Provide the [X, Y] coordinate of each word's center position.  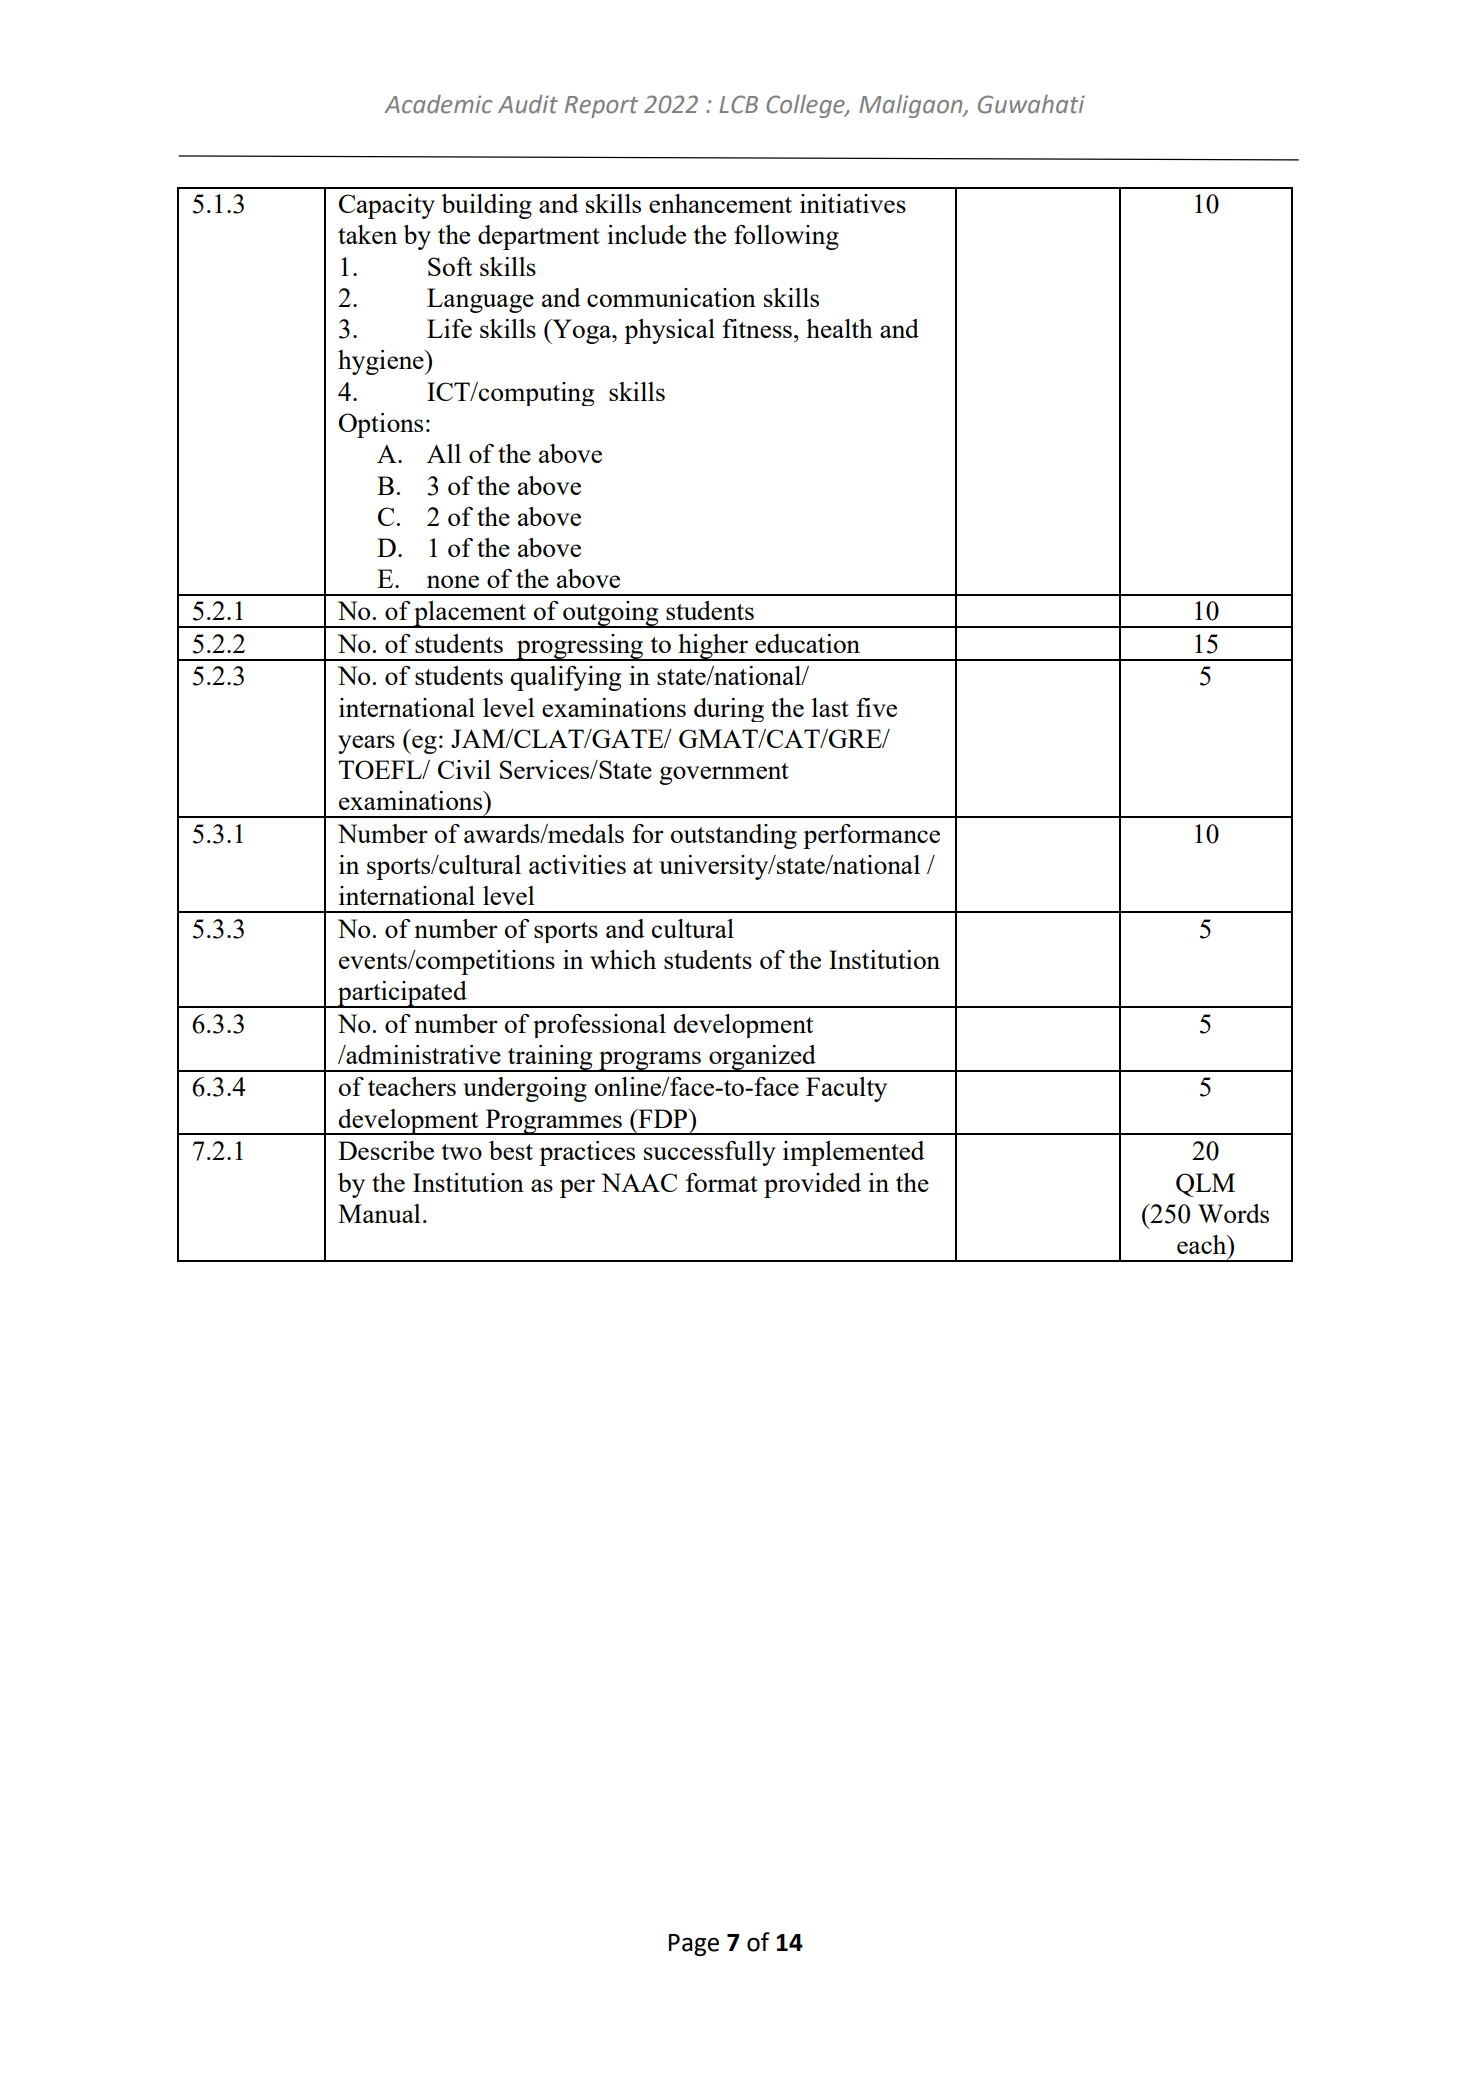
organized [762, 1058]
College [806, 106]
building [486, 206]
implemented [854, 1153]
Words [1233, 1213]
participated [402, 994]
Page [694, 1945]
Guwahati [1031, 104]
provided [812, 1185]
